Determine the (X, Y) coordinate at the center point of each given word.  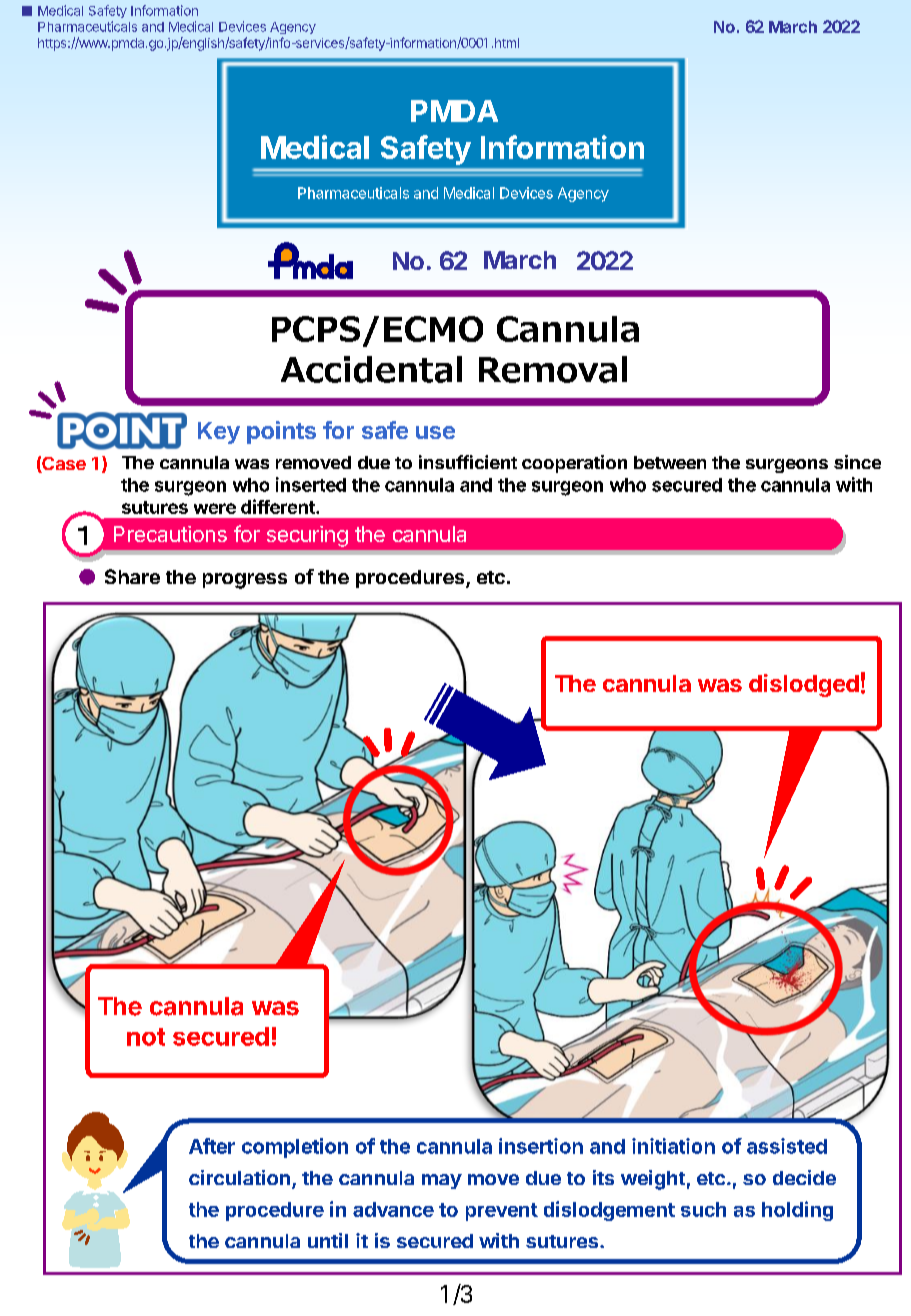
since (857, 462)
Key (219, 433)
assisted (787, 1146)
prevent (502, 1212)
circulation (239, 1177)
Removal (553, 369)
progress (245, 581)
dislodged (804, 685)
